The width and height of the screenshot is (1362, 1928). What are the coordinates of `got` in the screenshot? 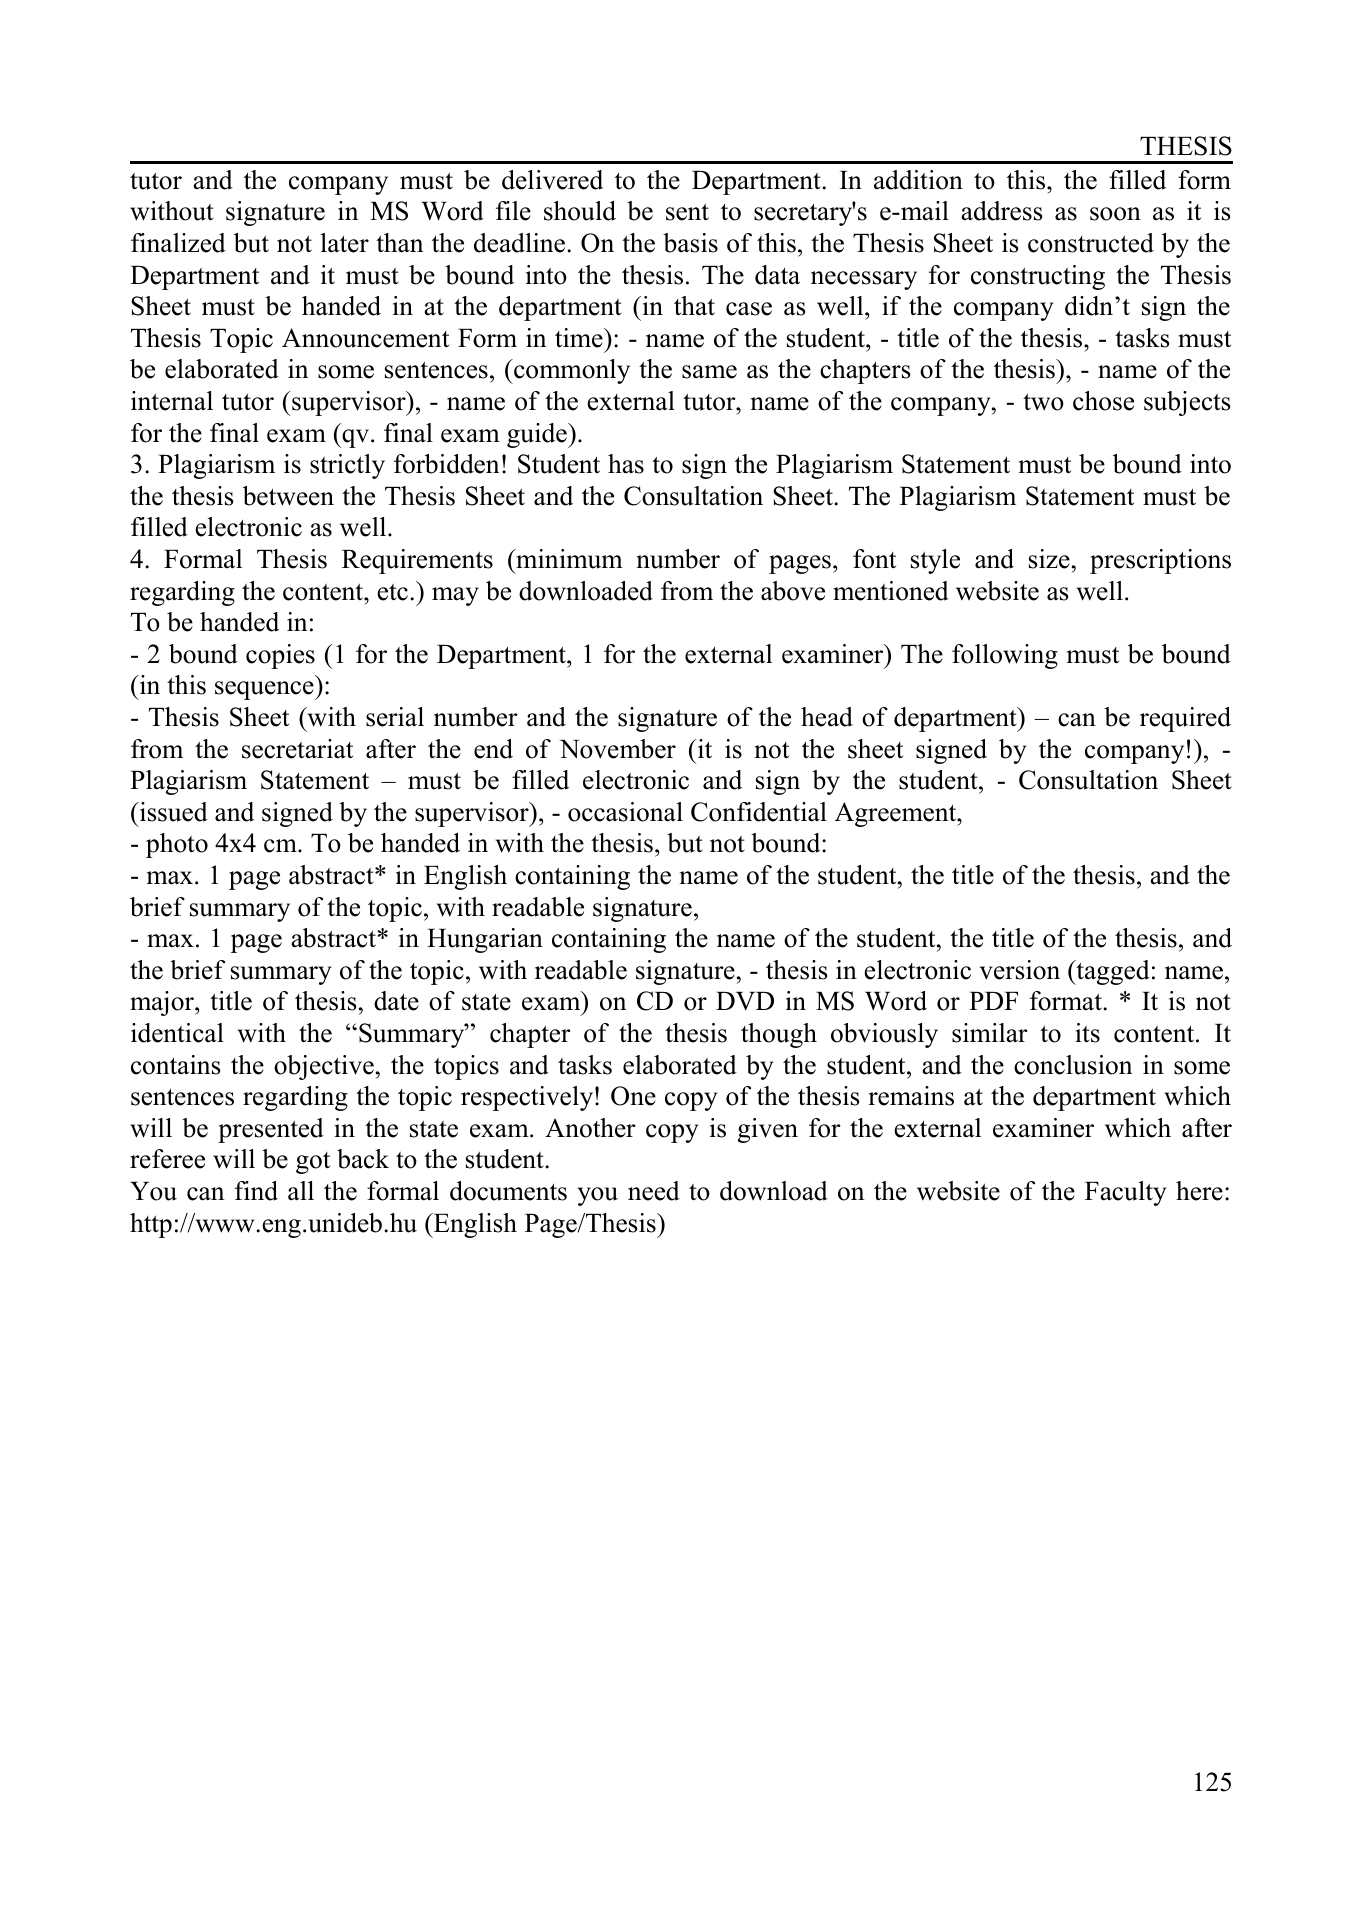 It's located at (313, 1163).
